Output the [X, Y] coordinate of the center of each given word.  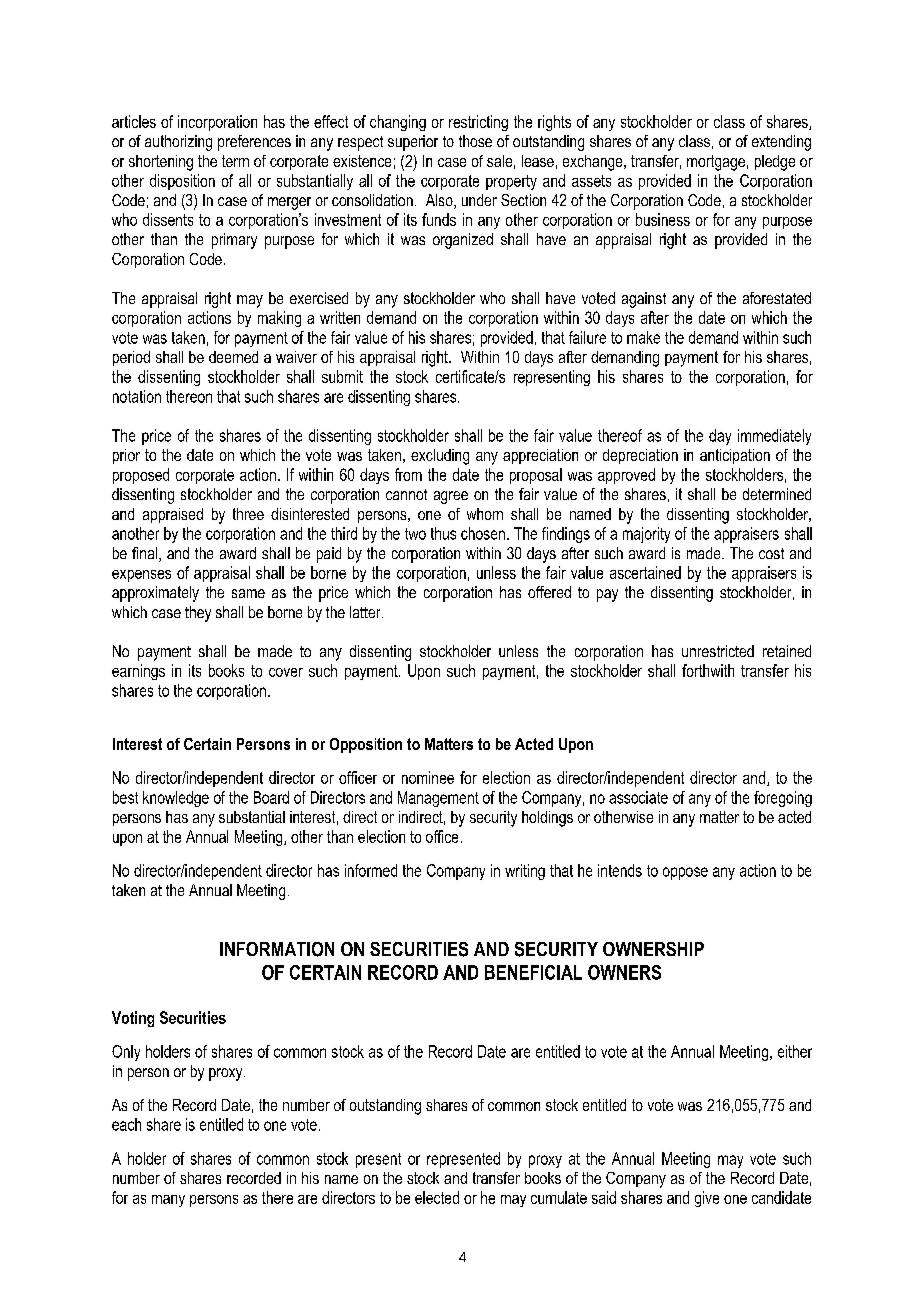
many [168, 1201]
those [475, 141]
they [198, 614]
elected [437, 1197]
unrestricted [718, 651]
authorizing [178, 143]
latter [366, 612]
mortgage [716, 163]
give [707, 1199]
